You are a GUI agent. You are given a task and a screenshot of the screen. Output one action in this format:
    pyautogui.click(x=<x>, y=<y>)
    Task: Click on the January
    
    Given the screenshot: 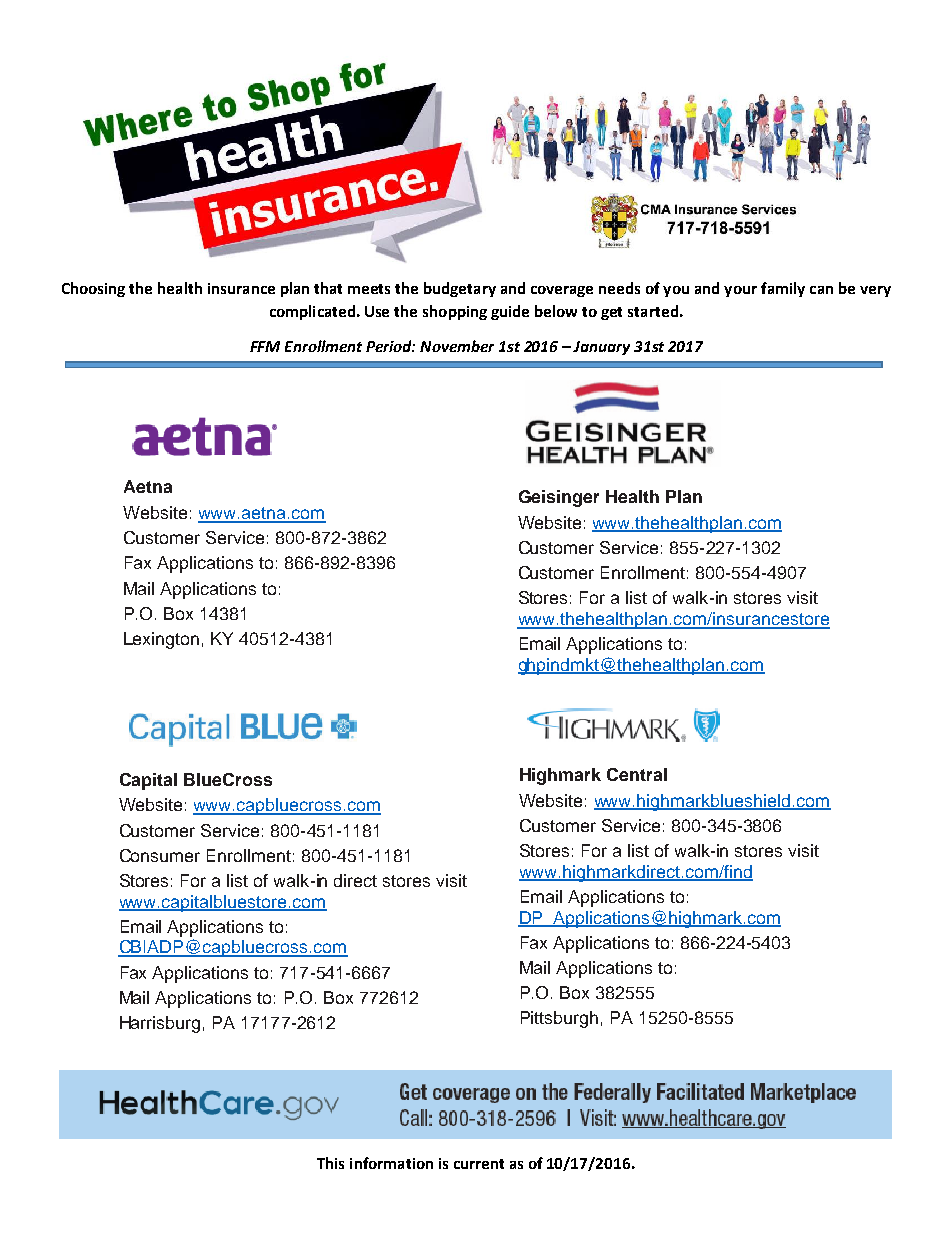 What is the action you would take?
    pyautogui.click(x=601, y=348)
